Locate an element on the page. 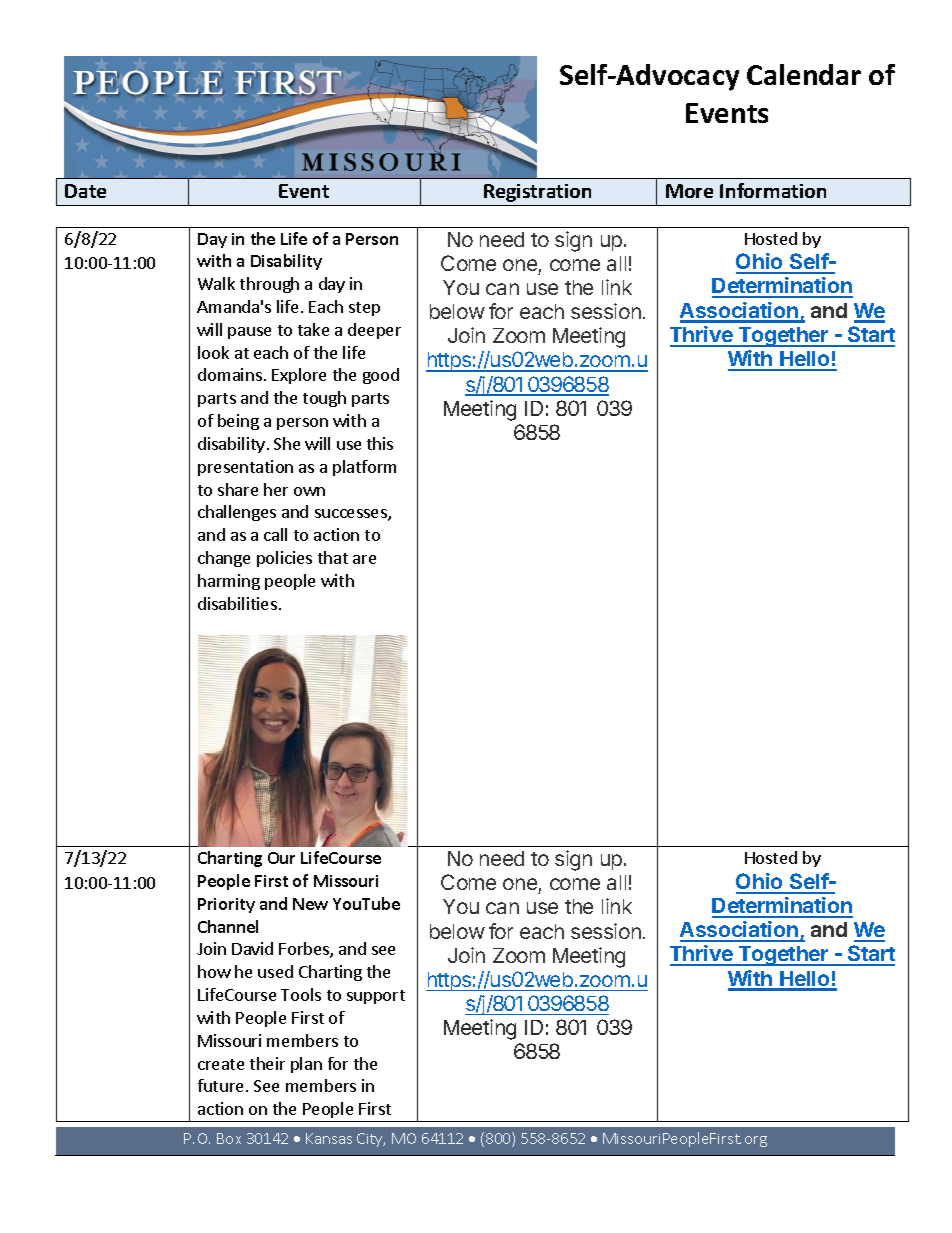 Image resolution: width=952 pixels, height=1233 pixels. City is located at coordinates (371, 1140).
